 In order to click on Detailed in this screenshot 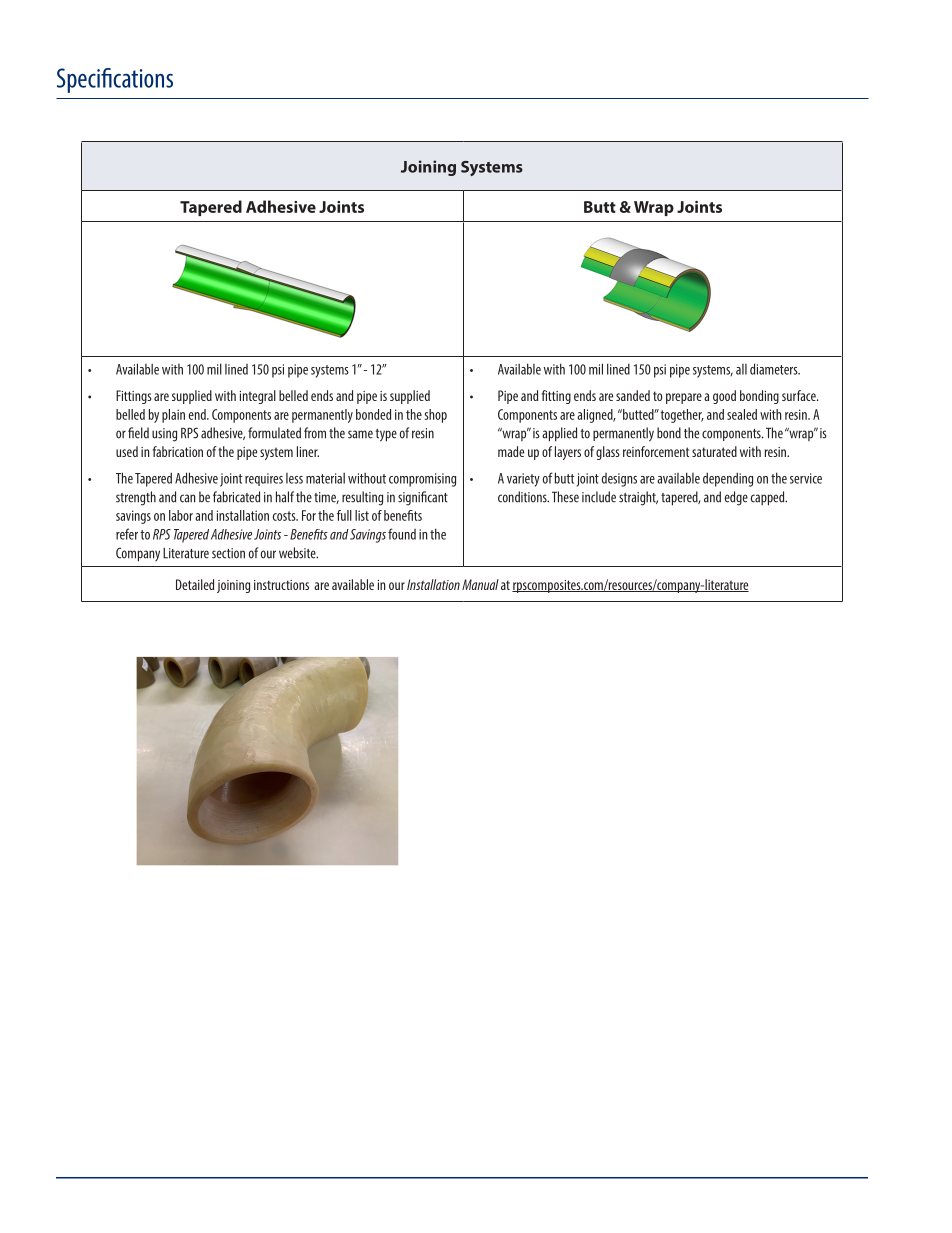, I will do `click(195, 584)`.
